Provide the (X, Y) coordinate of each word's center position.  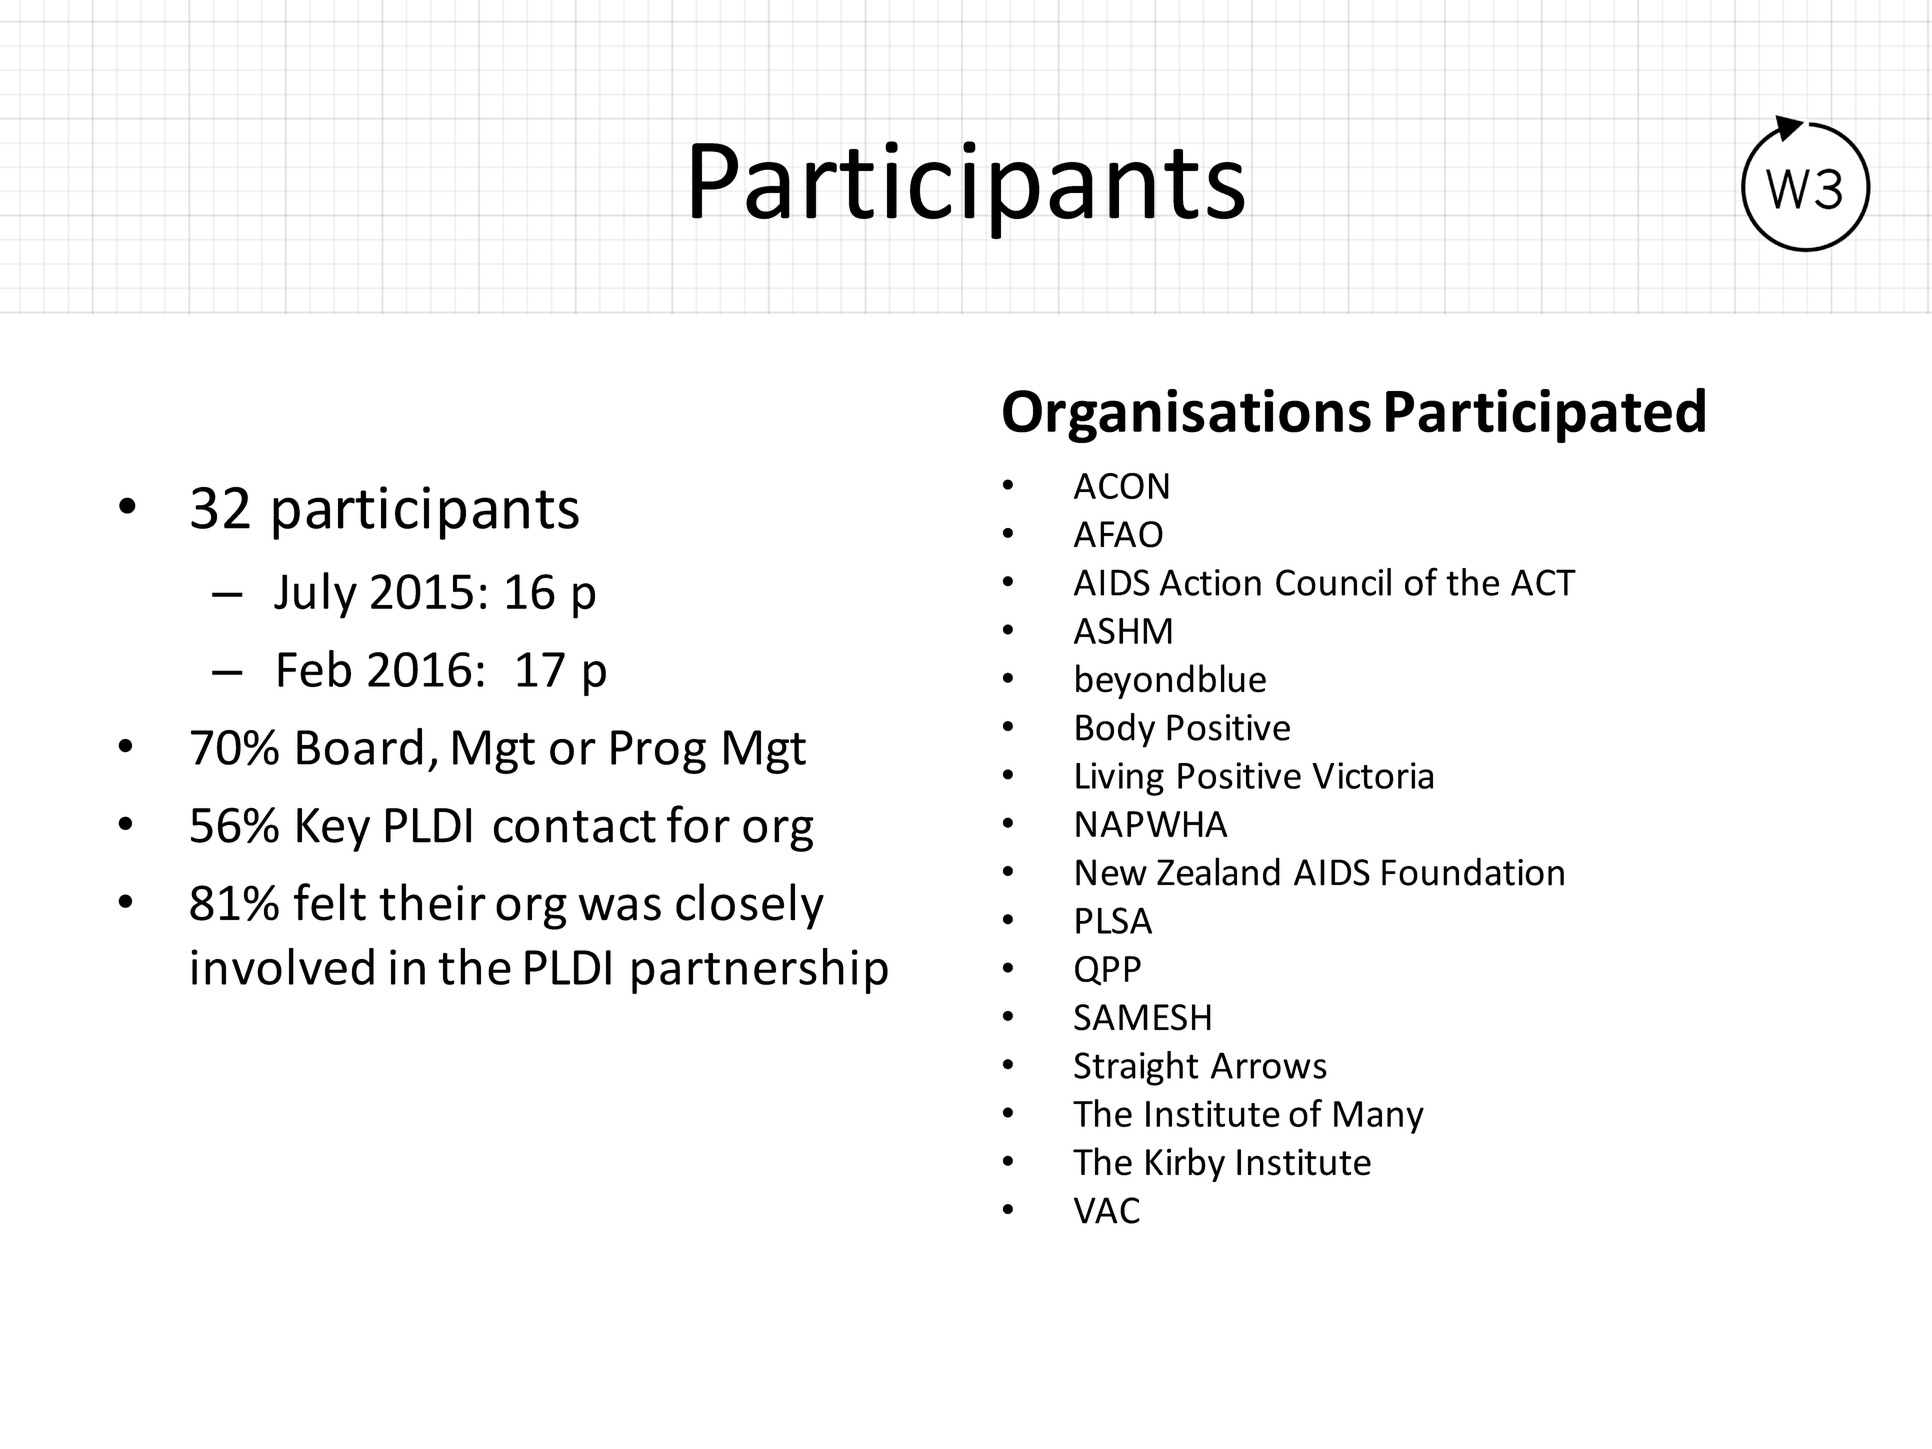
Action (1210, 582)
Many (1379, 1117)
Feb (314, 668)
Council (1333, 582)
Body (1115, 730)
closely (750, 906)
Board (359, 746)
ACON (1121, 486)
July (315, 595)
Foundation (1473, 871)
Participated (1545, 415)
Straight (1136, 1068)
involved (282, 966)
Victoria (1372, 775)
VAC (1107, 1210)
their (432, 902)
